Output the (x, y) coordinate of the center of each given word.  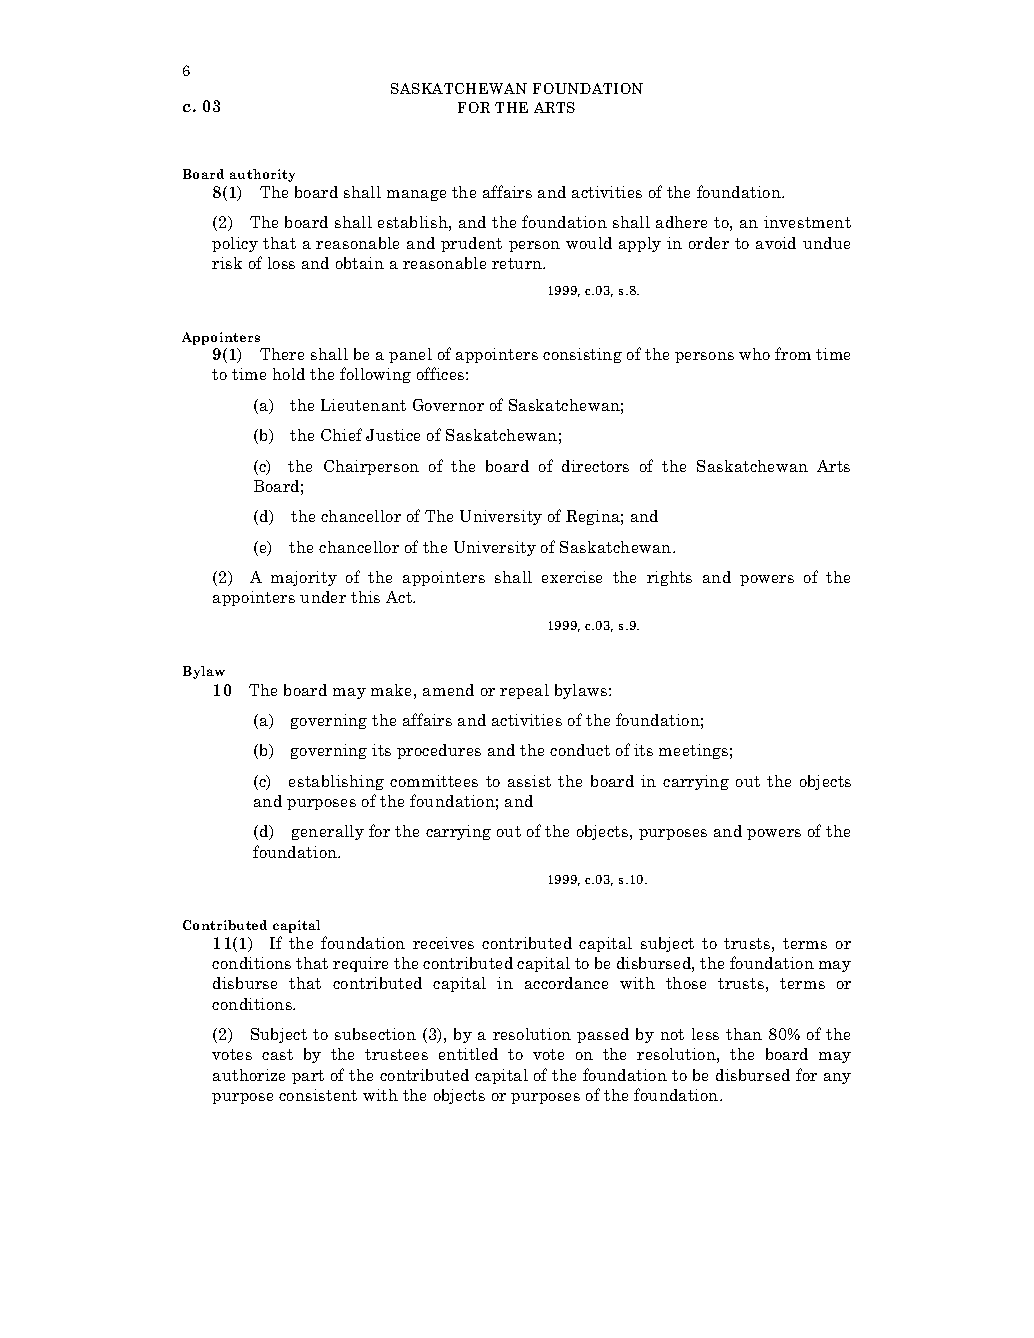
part (308, 1077)
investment (807, 222)
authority (262, 175)
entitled (468, 1054)
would (589, 243)
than (744, 1034)
